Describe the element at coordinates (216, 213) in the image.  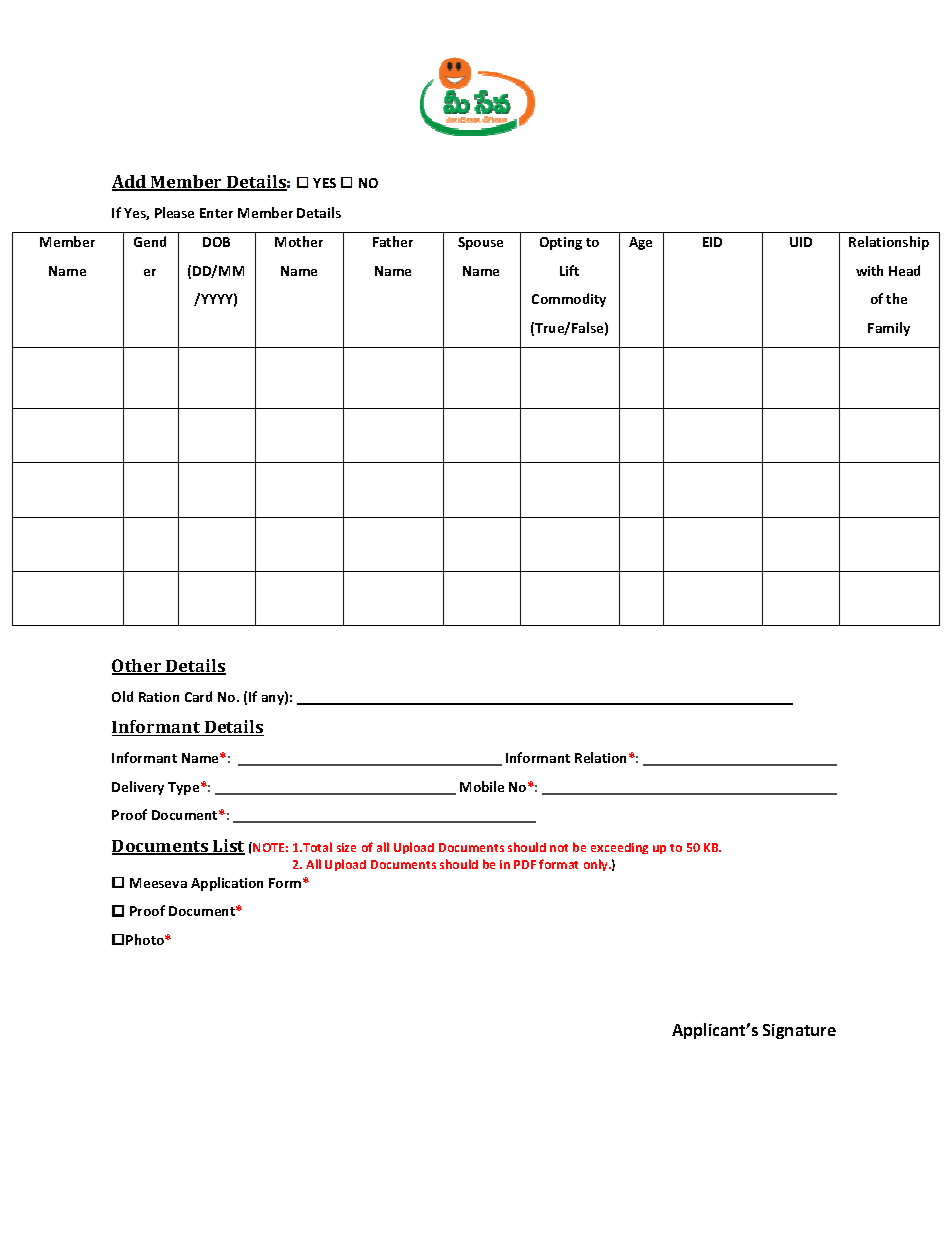
I see `Enter` at that location.
